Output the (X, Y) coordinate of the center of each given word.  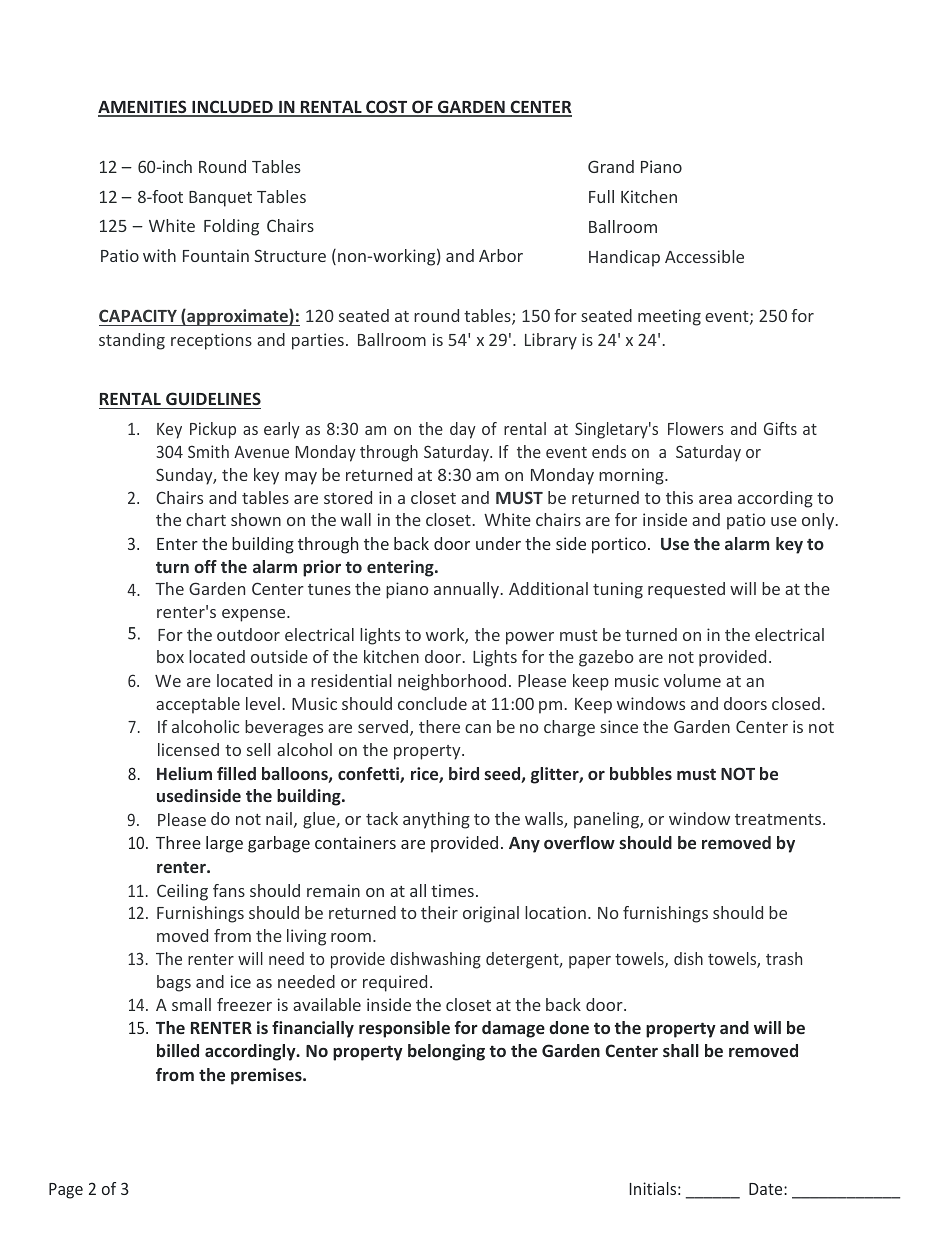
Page (66, 1191)
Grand (611, 166)
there (439, 726)
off (205, 566)
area (715, 499)
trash (784, 958)
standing (132, 341)
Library (551, 341)
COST (387, 108)
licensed (188, 749)
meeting (669, 317)
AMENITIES (143, 108)
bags (174, 983)
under (498, 543)
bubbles (641, 773)
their (439, 912)
